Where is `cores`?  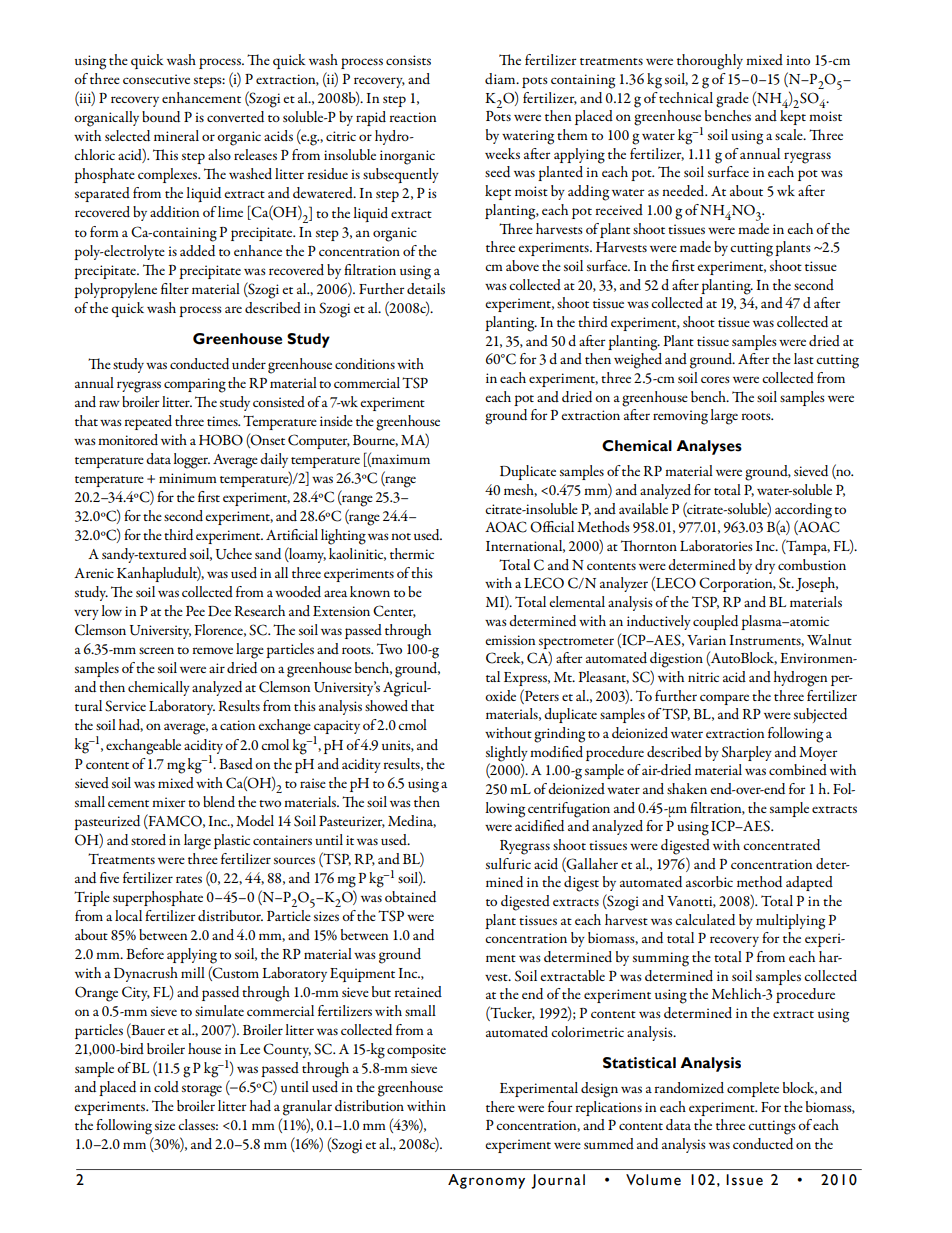
cores is located at coordinates (715, 379).
